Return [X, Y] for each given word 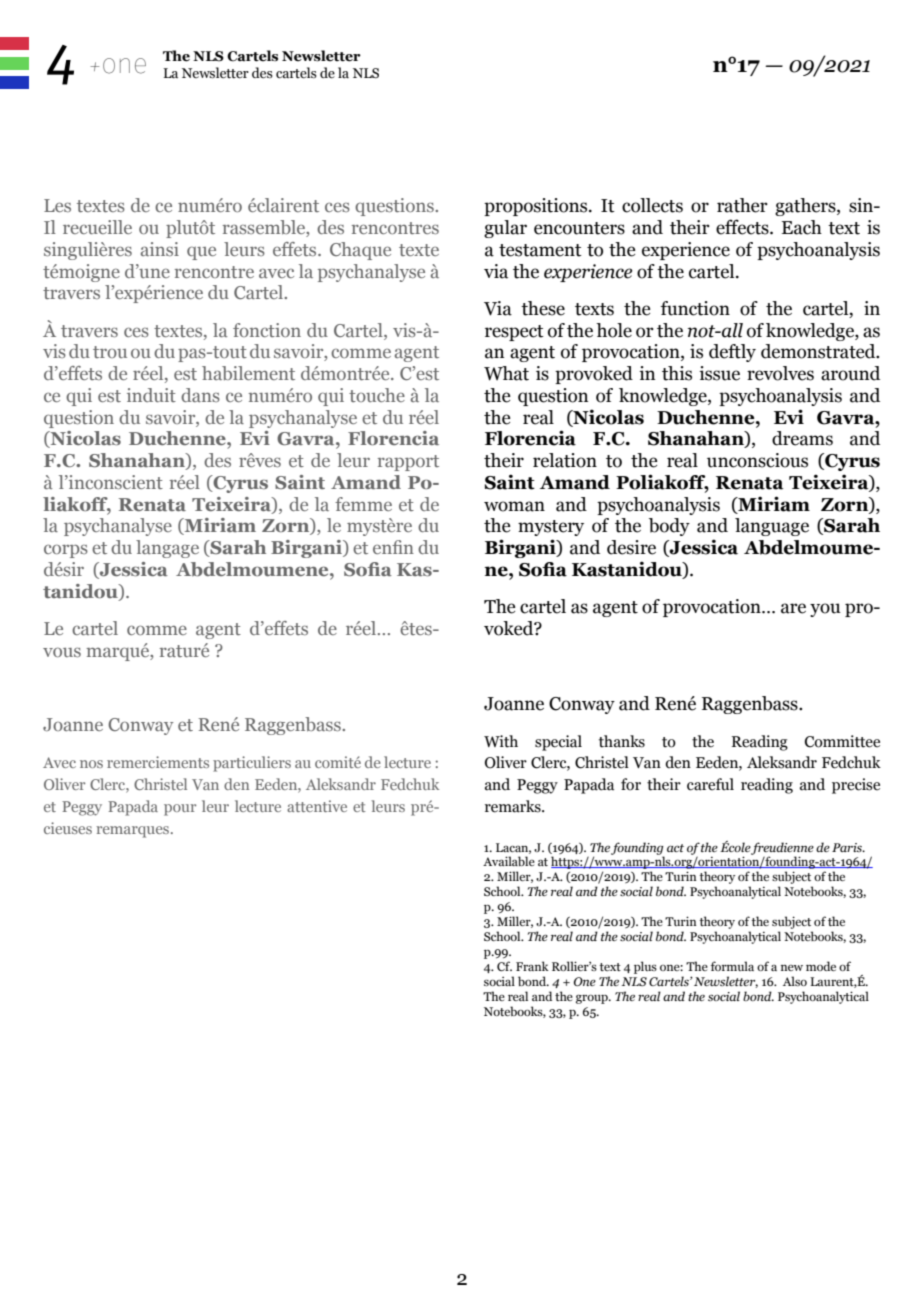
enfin [393, 547]
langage [167, 549]
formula [732, 966]
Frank [532, 966]
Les [57, 205]
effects [743, 227]
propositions [537, 207]
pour [180, 810]
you [825, 610]
